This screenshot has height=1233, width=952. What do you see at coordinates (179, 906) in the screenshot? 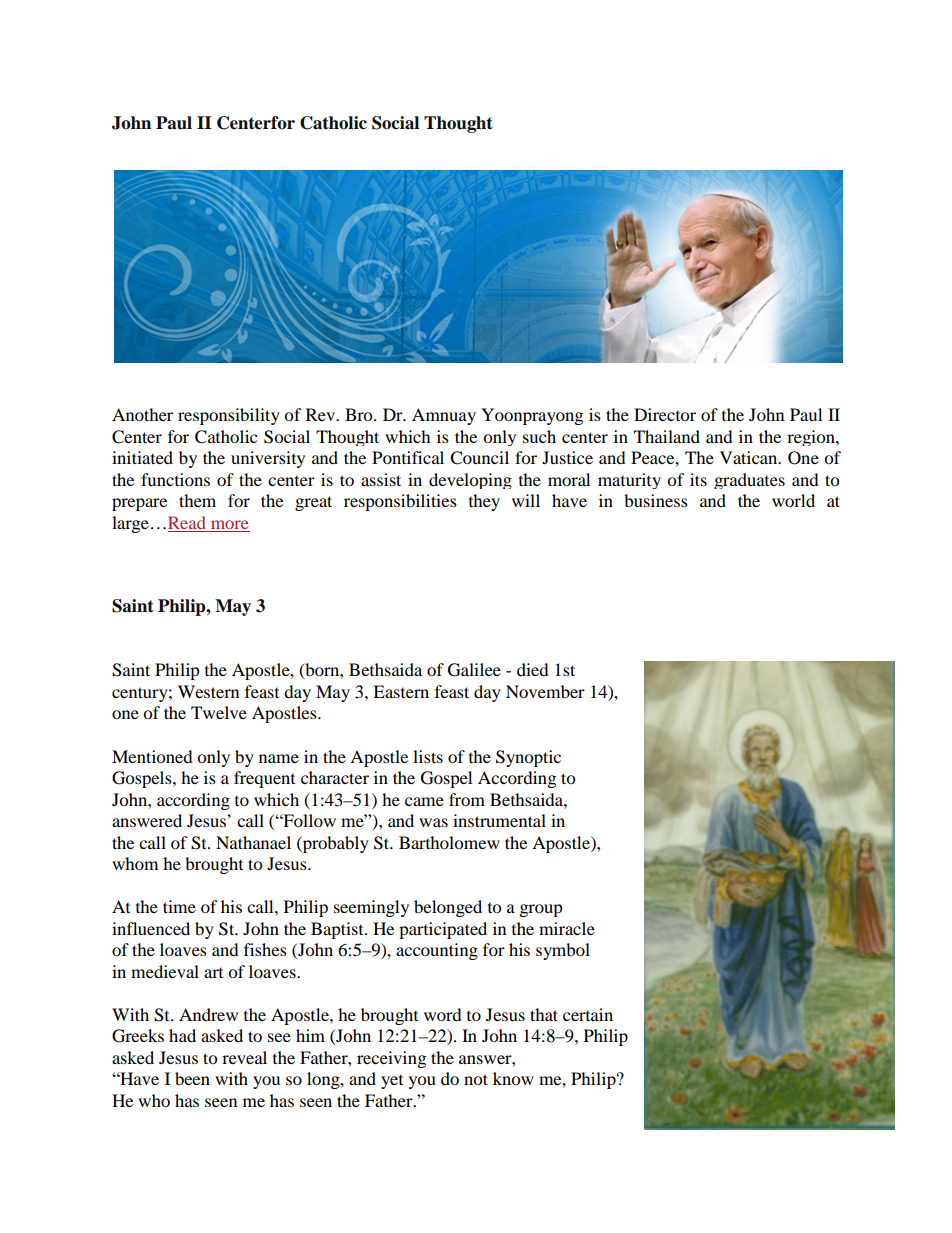
I see `time` at bounding box center [179, 906].
